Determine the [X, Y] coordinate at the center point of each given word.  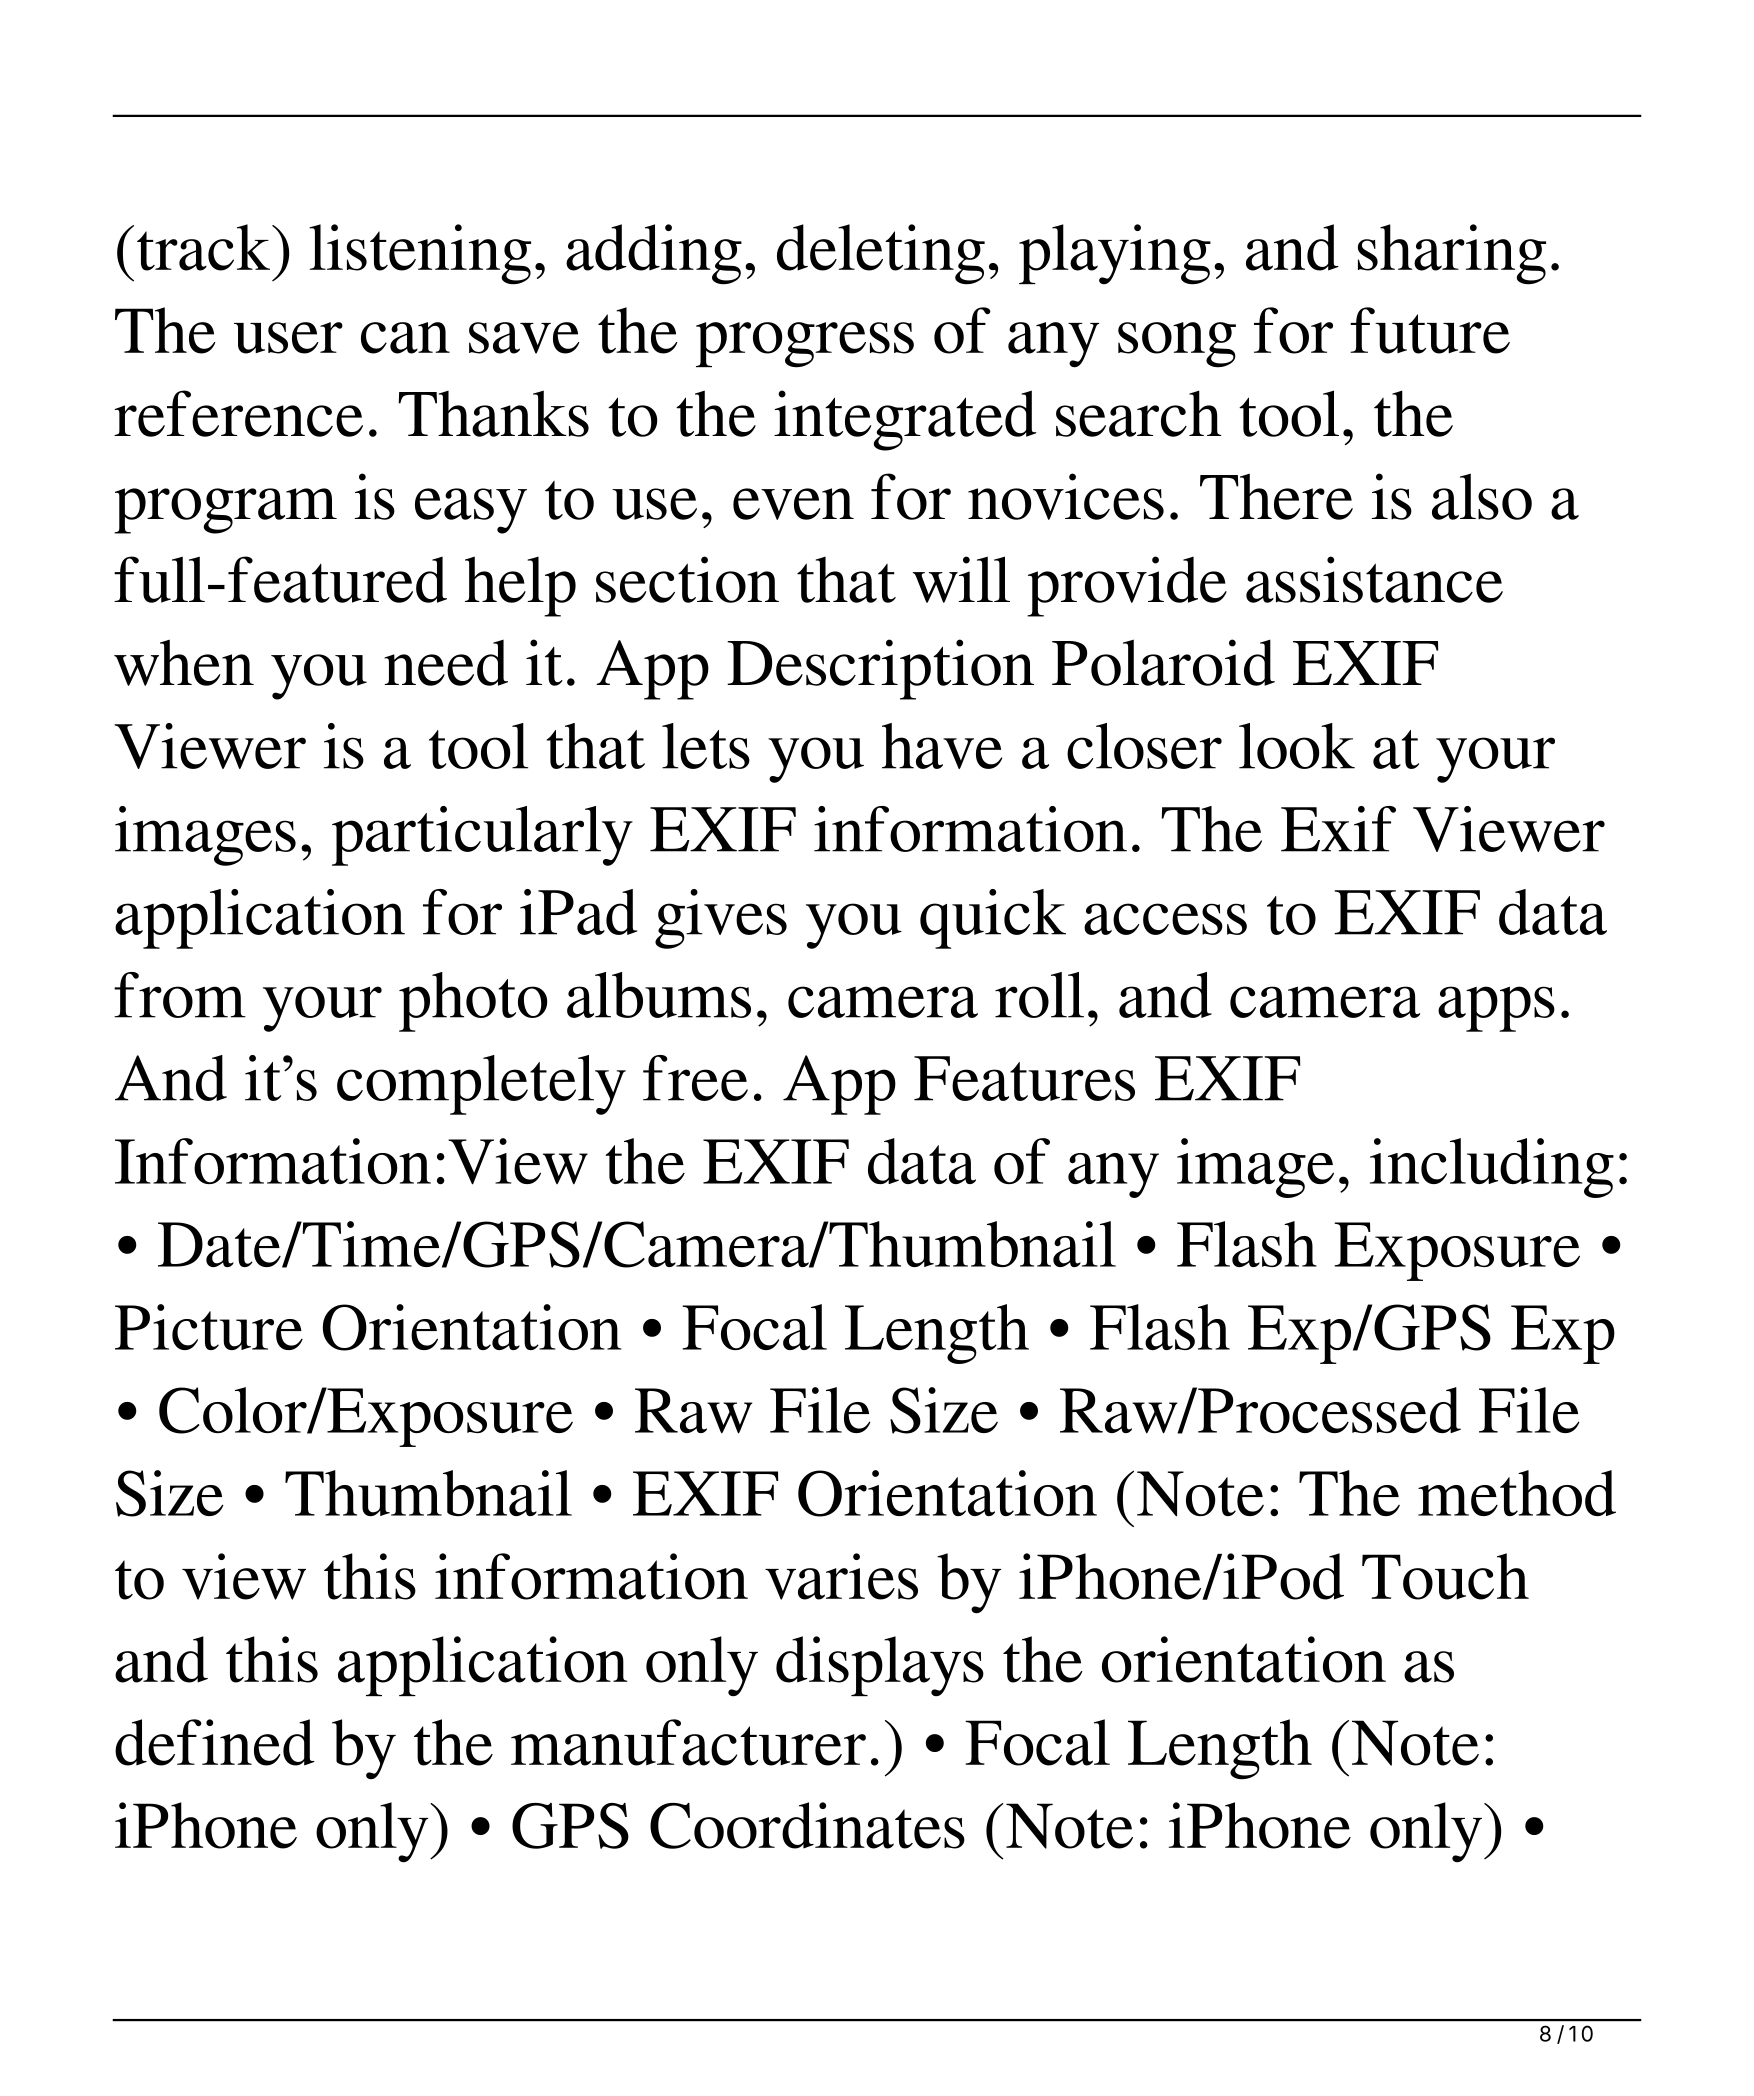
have [942, 746]
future [1430, 330]
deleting [881, 254]
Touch [1445, 1576]
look [1297, 746]
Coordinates [807, 1825]
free [695, 1078]
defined [215, 1742]
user [288, 338]
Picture [209, 1327]
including [1492, 1168]
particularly [482, 836]
